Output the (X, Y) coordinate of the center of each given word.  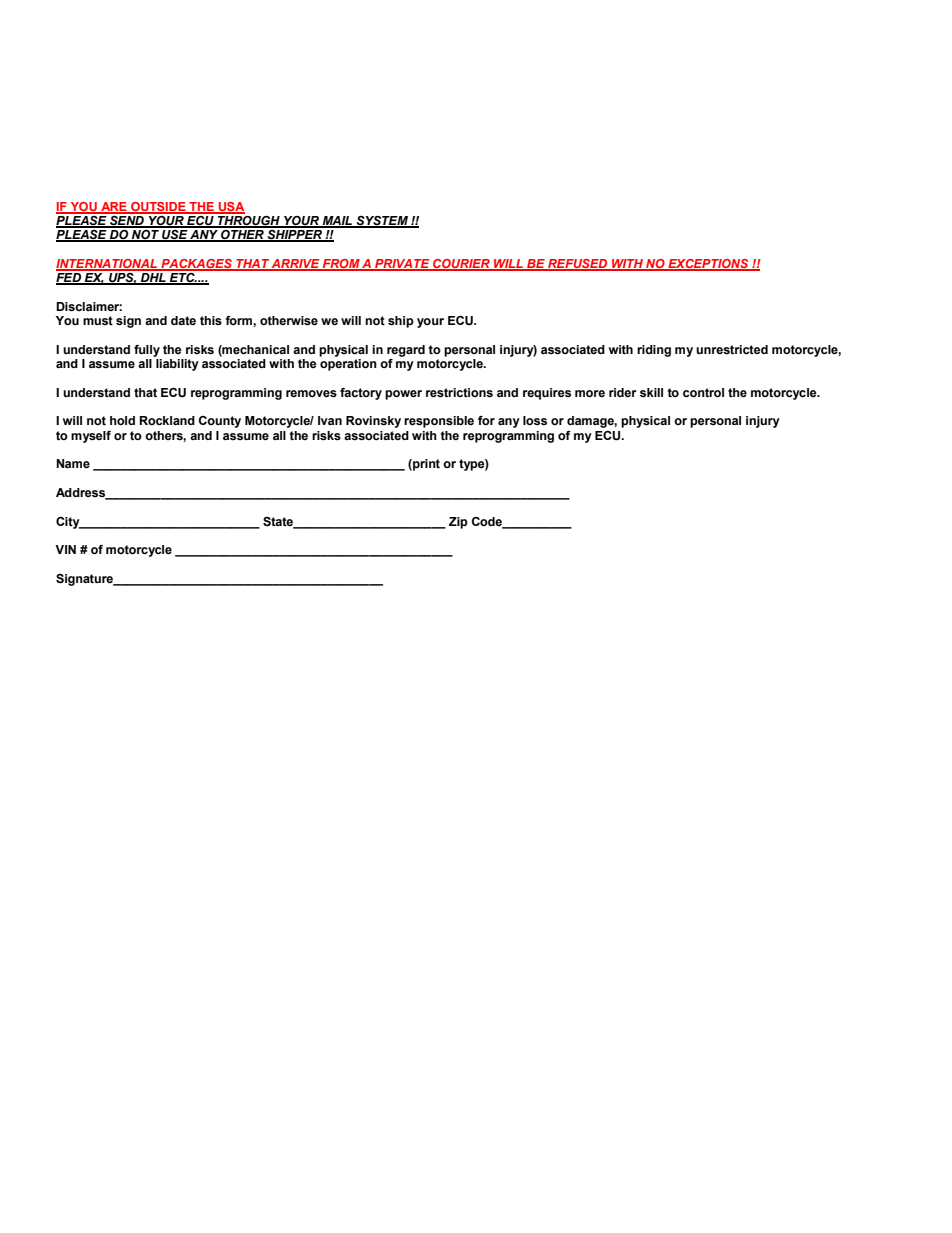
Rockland (167, 421)
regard (406, 351)
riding (654, 351)
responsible (439, 422)
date (183, 320)
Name (73, 464)
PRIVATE (402, 264)
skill (651, 392)
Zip (458, 523)
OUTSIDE (158, 207)
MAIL (338, 221)
